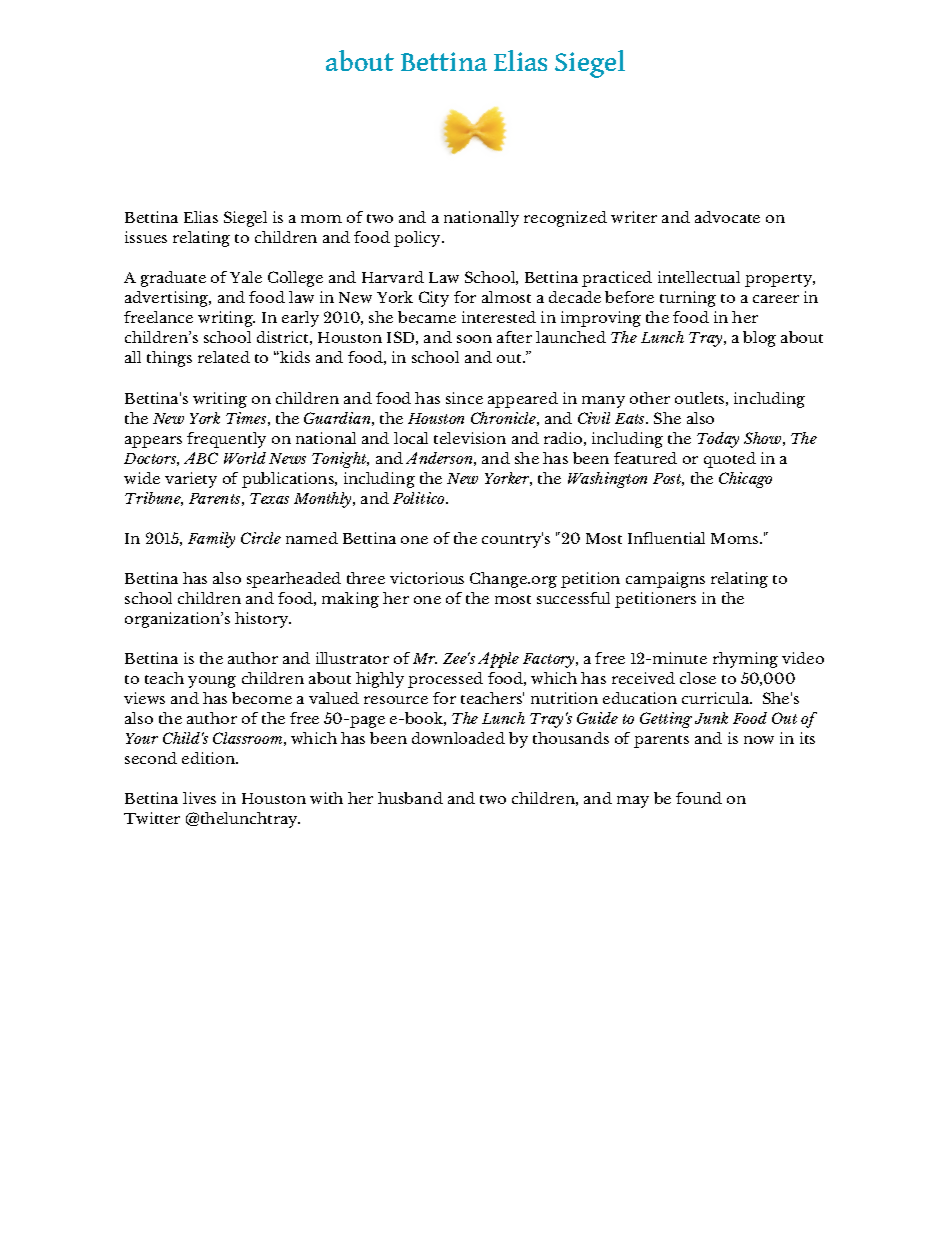 The height and width of the screenshot is (1233, 952). Describe the element at coordinates (199, 798) in the screenshot. I see `lives` at that location.
